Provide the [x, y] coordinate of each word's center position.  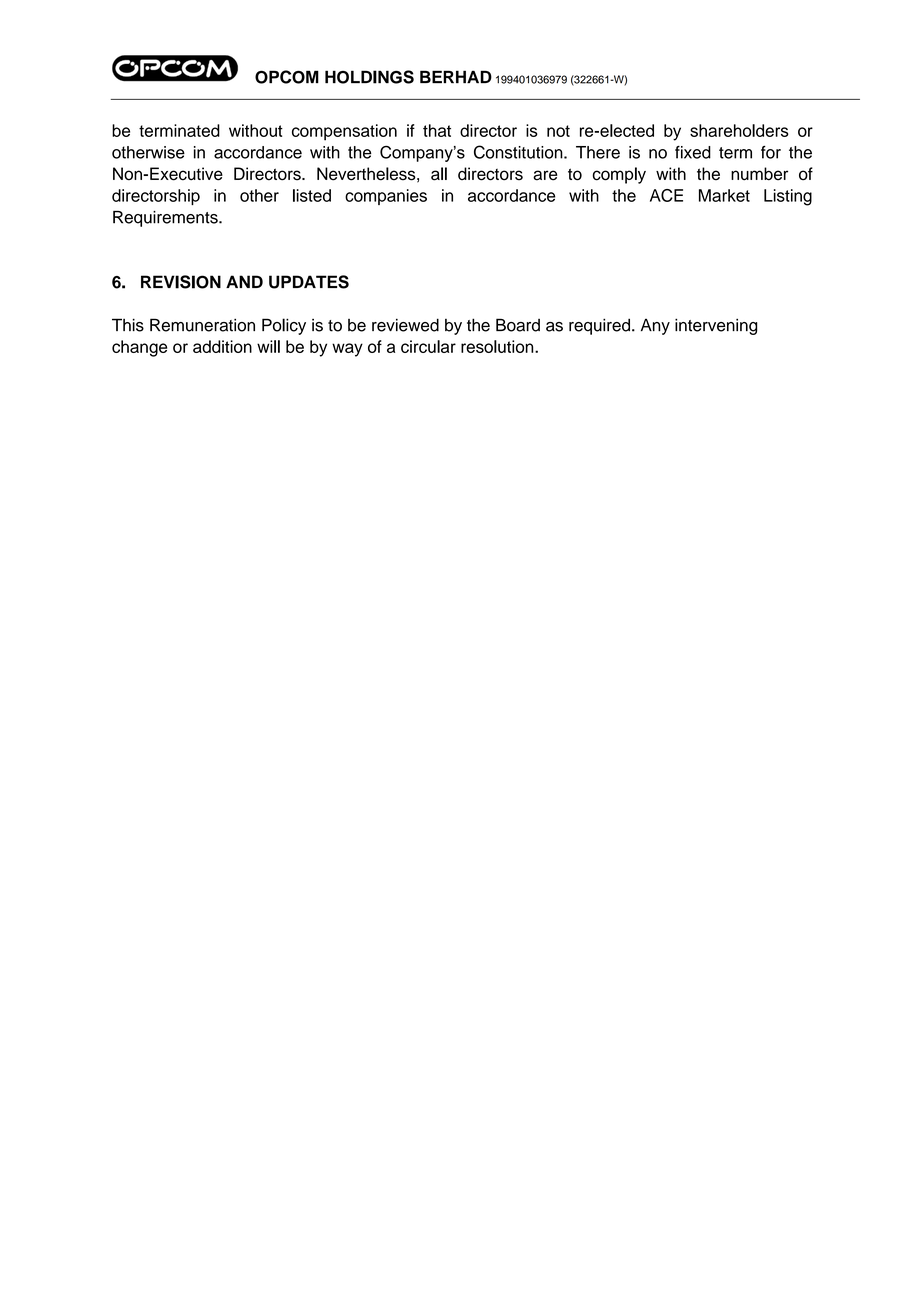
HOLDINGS [369, 77]
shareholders [739, 130]
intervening [716, 326]
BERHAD [456, 76]
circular [428, 346]
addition [222, 346]
